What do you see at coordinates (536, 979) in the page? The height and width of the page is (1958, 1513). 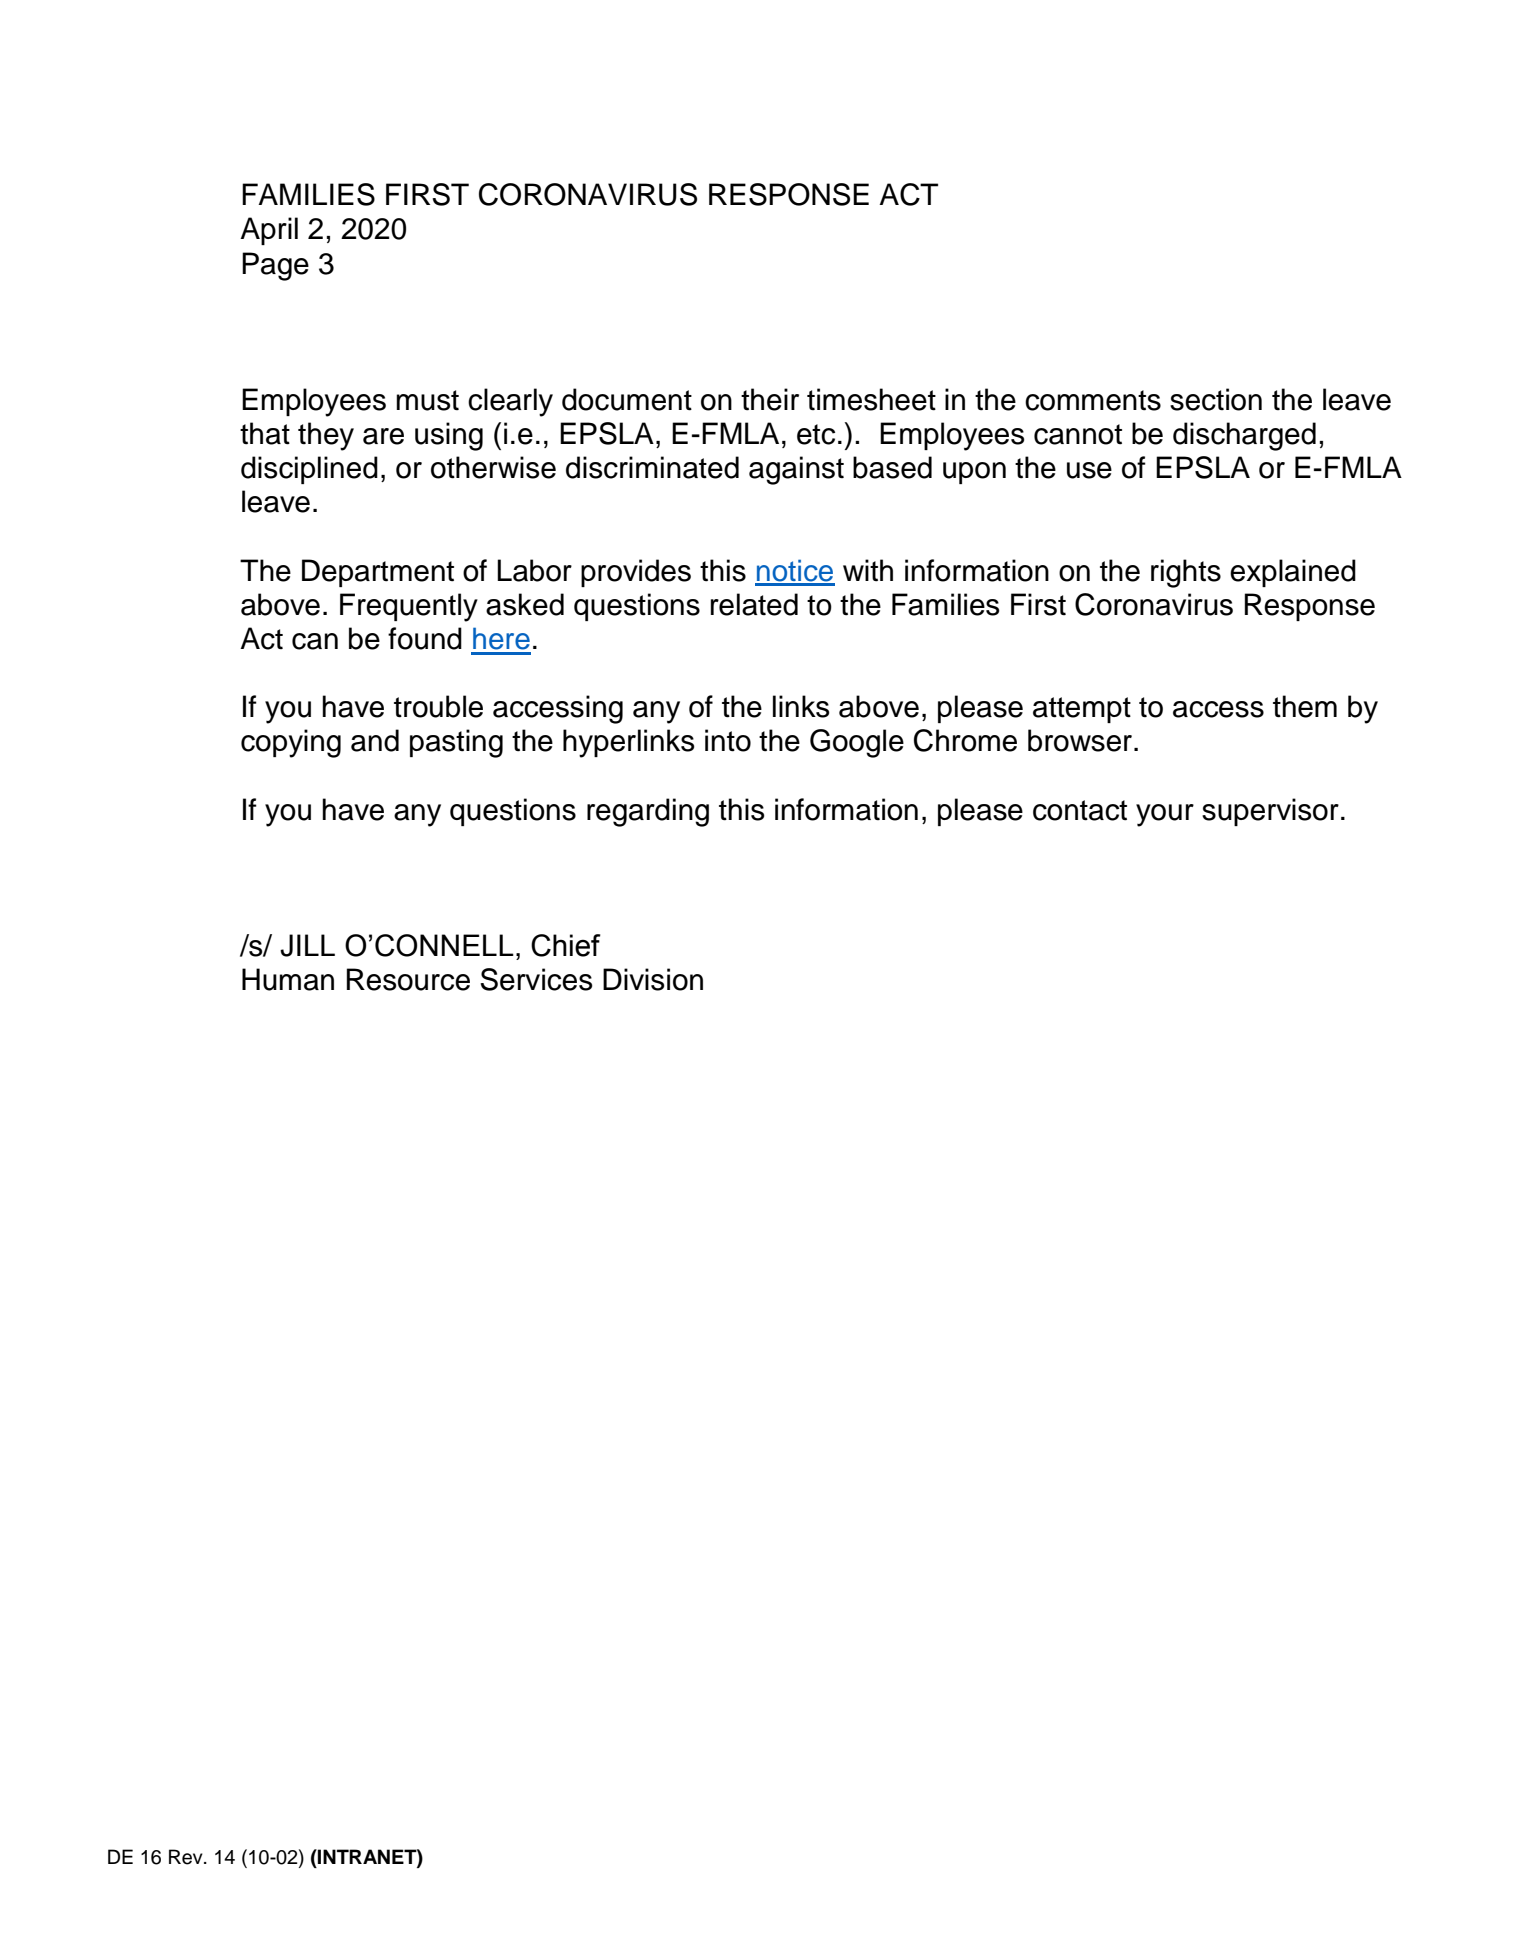 I see `Services` at bounding box center [536, 979].
